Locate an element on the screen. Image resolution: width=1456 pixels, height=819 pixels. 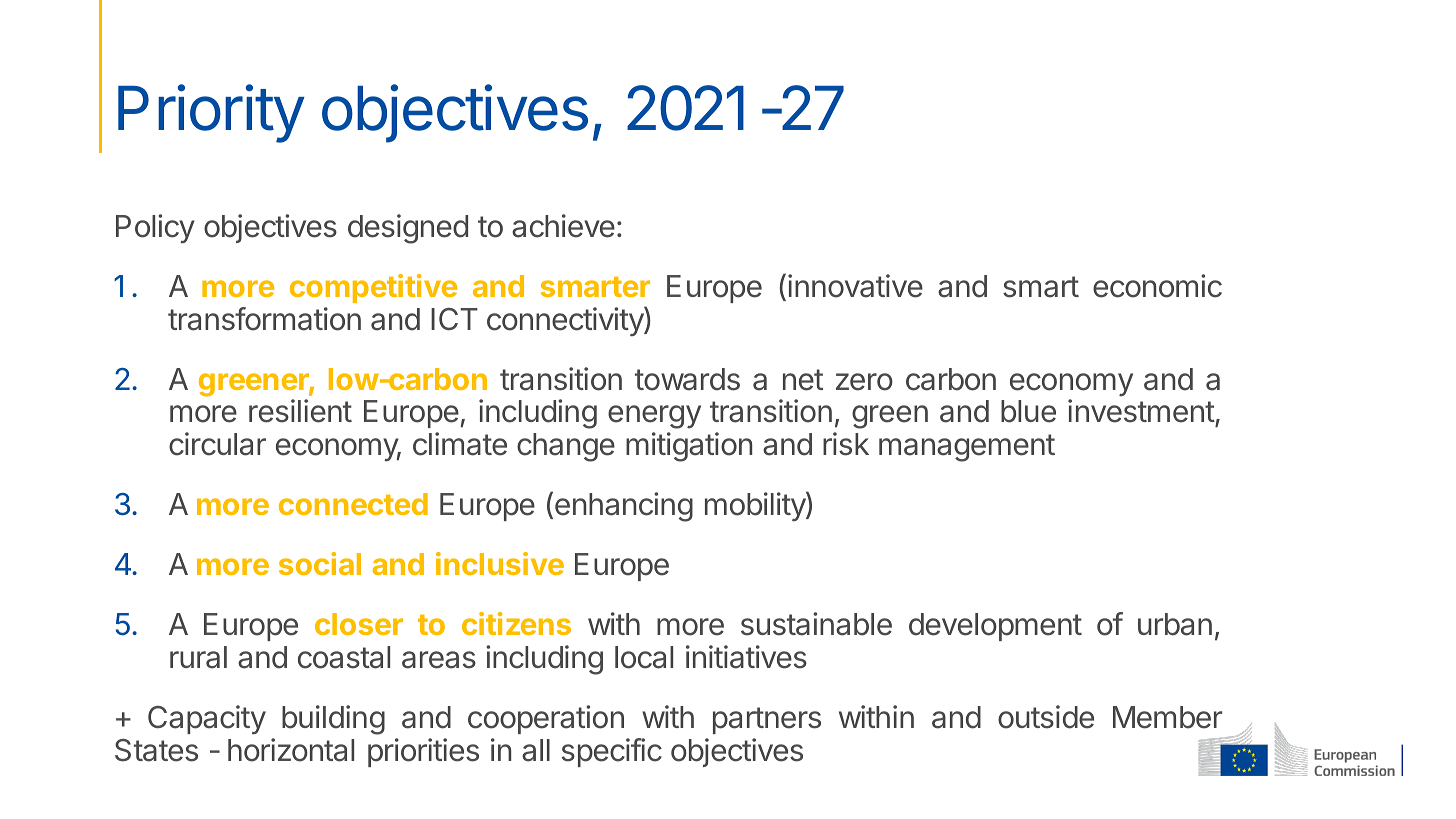
Priority is located at coordinates (211, 113).
